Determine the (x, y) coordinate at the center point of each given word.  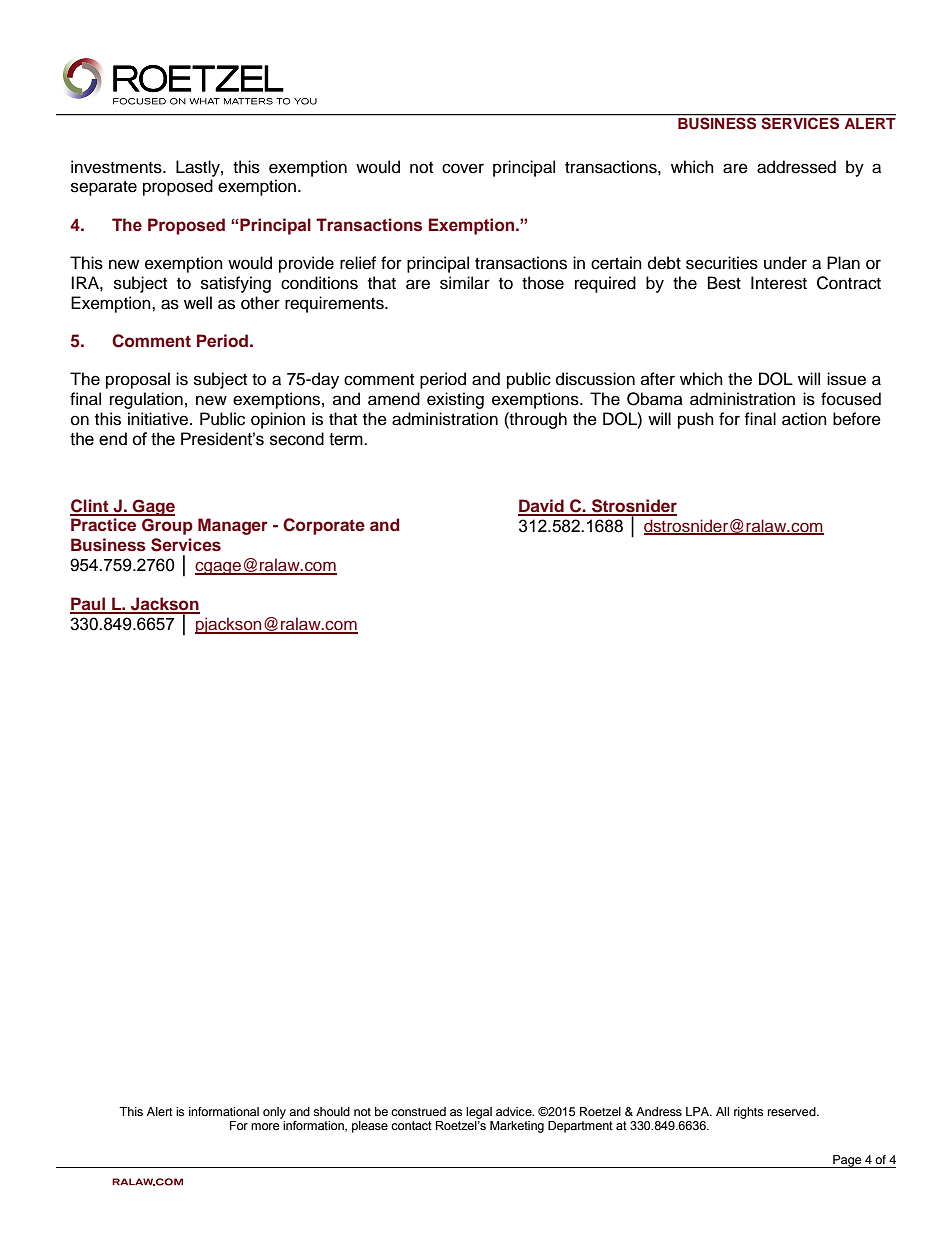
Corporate (324, 526)
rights (749, 1113)
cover (463, 168)
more (265, 1126)
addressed (796, 167)
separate (104, 188)
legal (479, 1113)
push (696, 420)
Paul (88, 605)
